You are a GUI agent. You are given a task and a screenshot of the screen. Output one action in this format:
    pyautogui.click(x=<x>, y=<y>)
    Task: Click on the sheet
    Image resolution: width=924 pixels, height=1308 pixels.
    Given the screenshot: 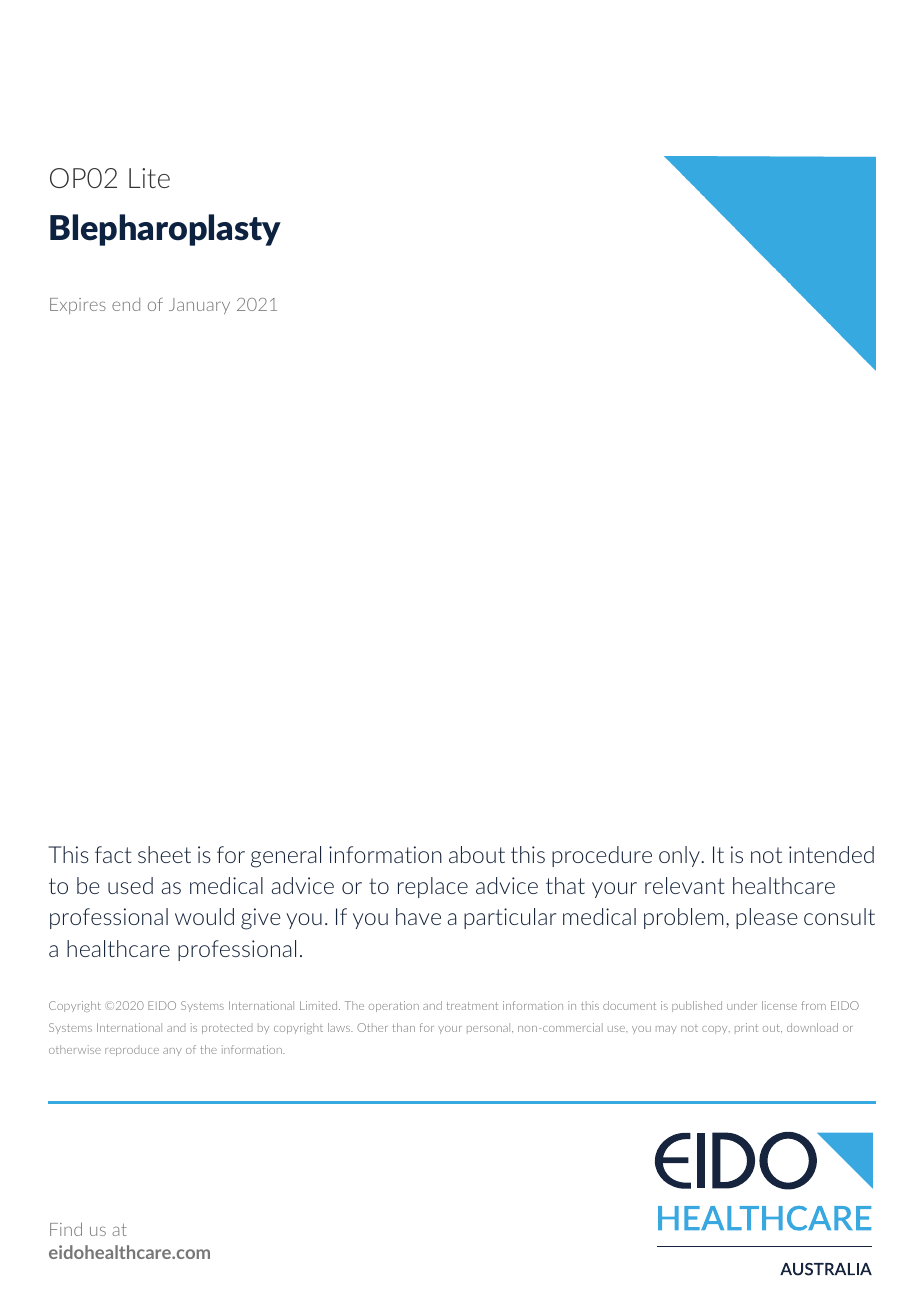 What is the action you would take?
    pyautogui.click(x=164, y=854)
